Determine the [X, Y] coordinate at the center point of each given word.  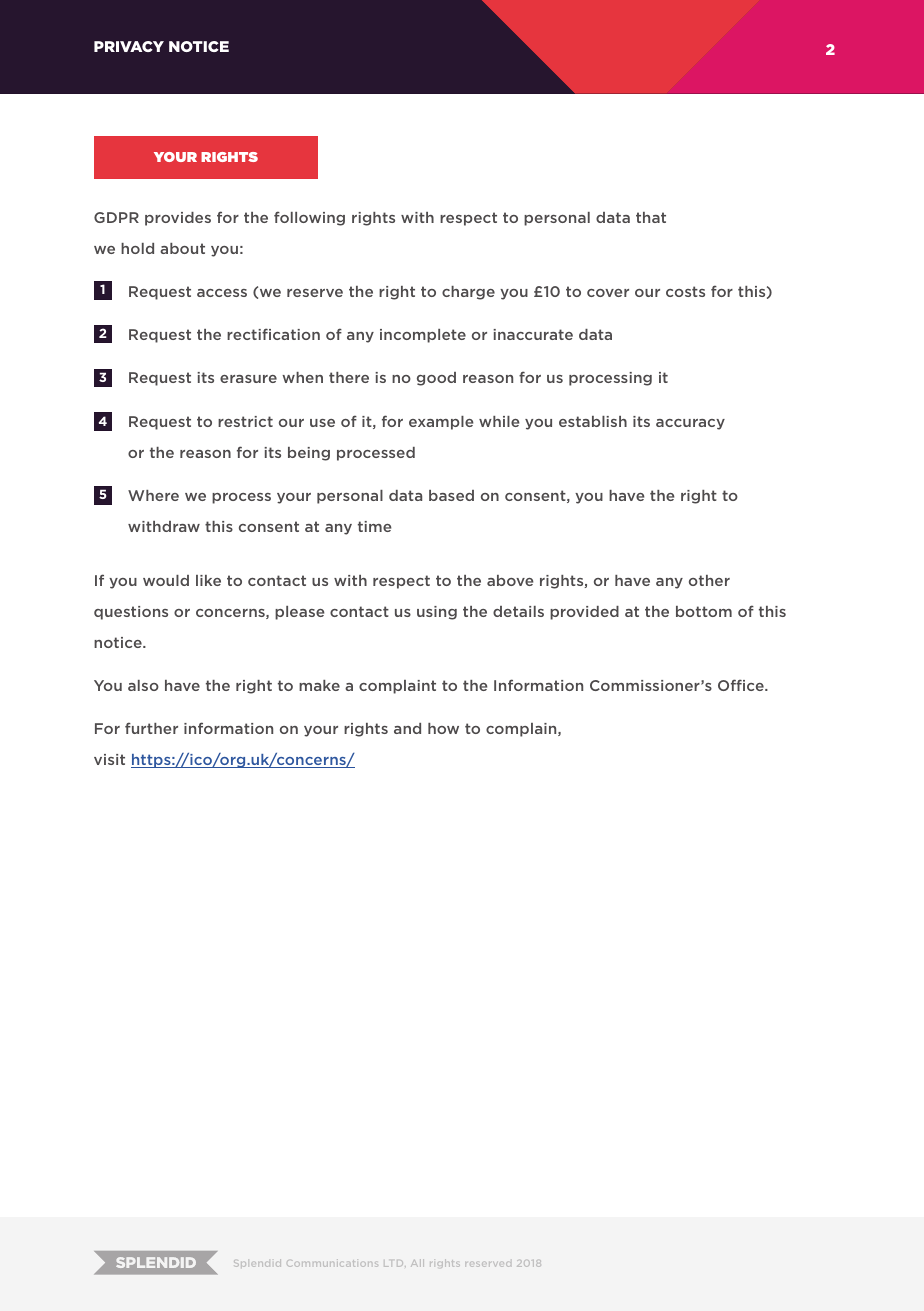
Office [742, 685]
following [309, 218]
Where [153, 495]
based [451, 495]
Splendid [257, 1263]
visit [109, 759]
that [651, 217]
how [443, 728]
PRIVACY [129, 46]
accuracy [690, 424]
